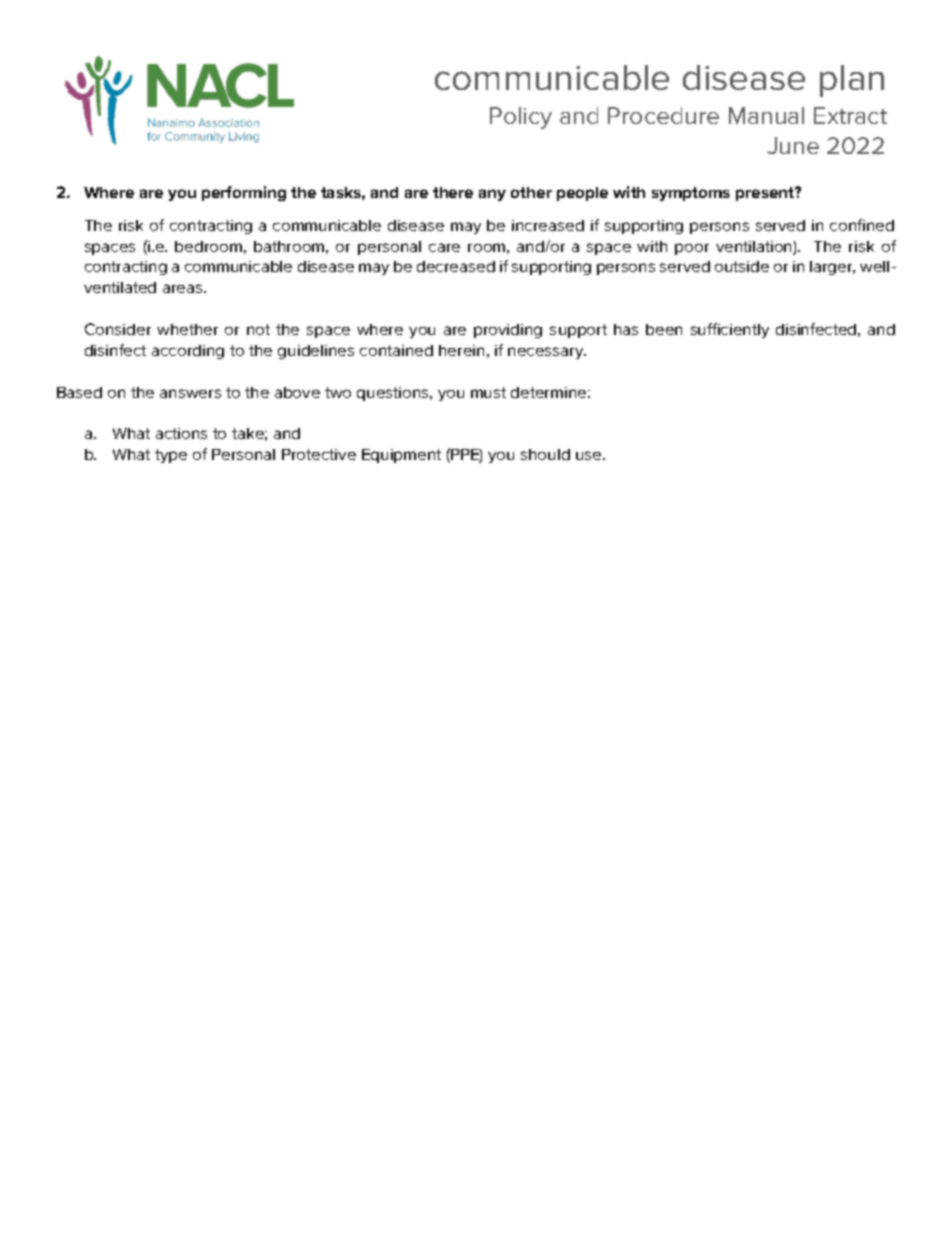  I want to click on Procedure, so click(663, 115).
